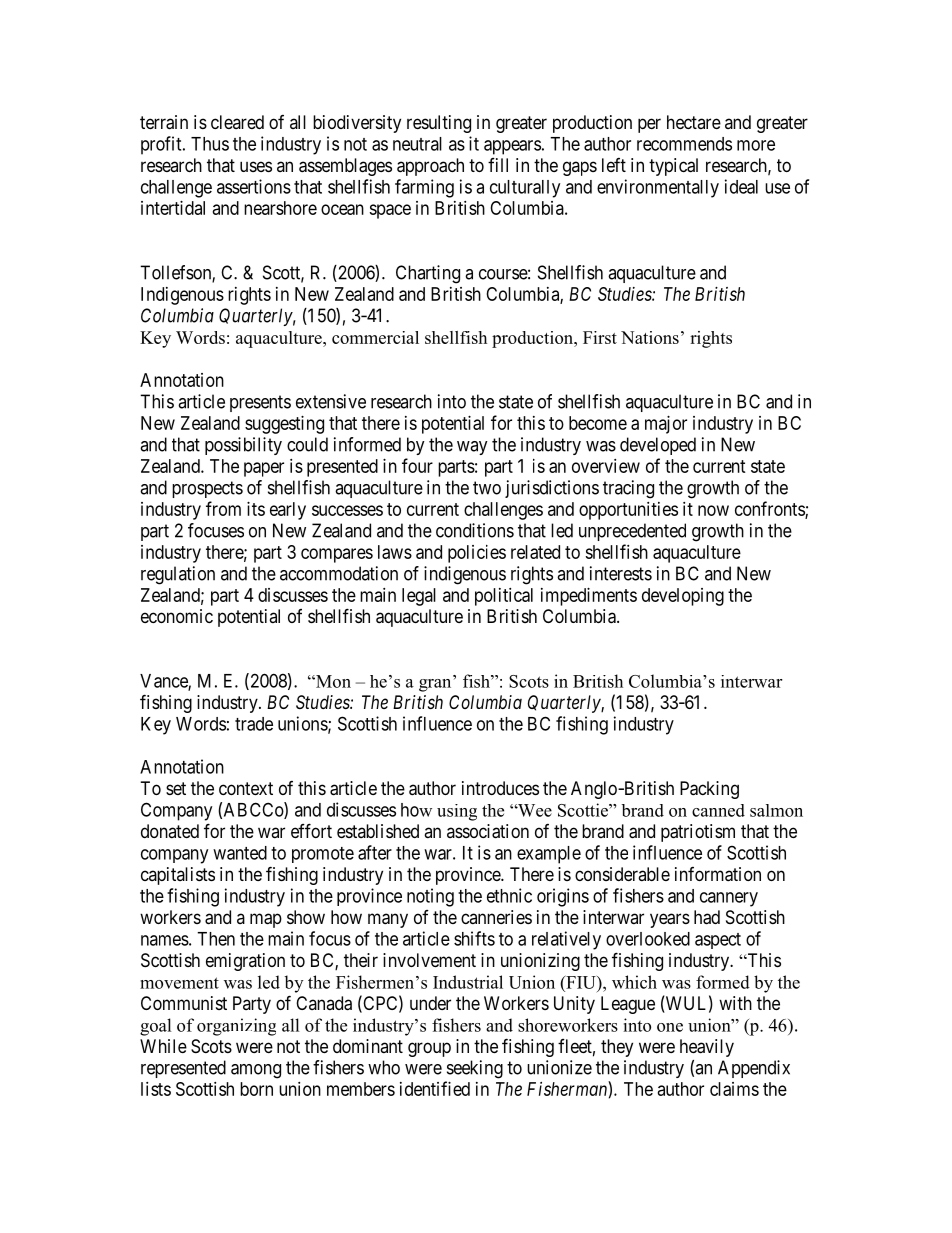 The width and height of the screenshot is (952, 1233). Describe the element at coordinates (709, 790) in the screenshot. I see `Packing` at that location.
